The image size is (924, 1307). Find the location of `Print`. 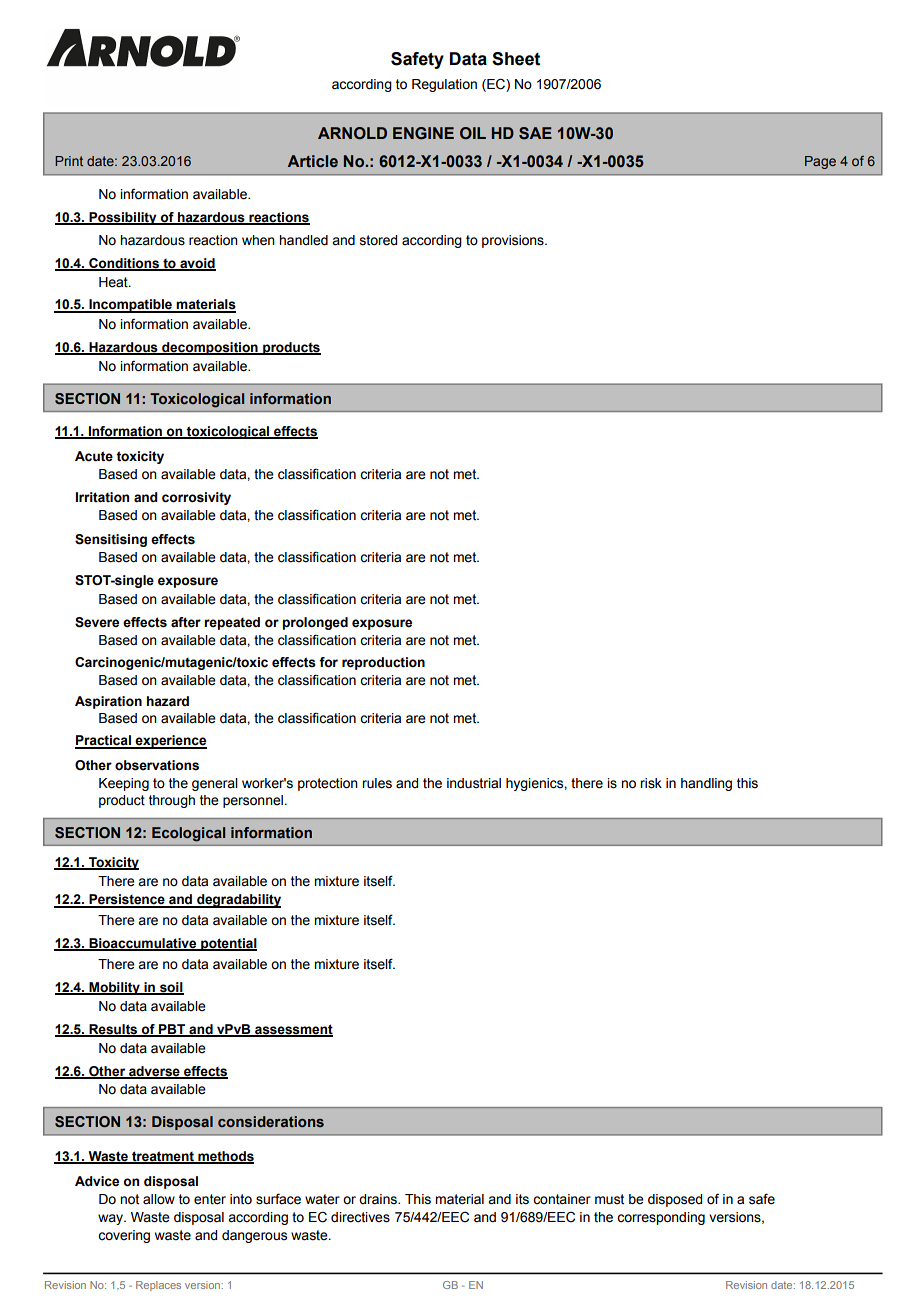

Print is located at coordinates (69, 161).
